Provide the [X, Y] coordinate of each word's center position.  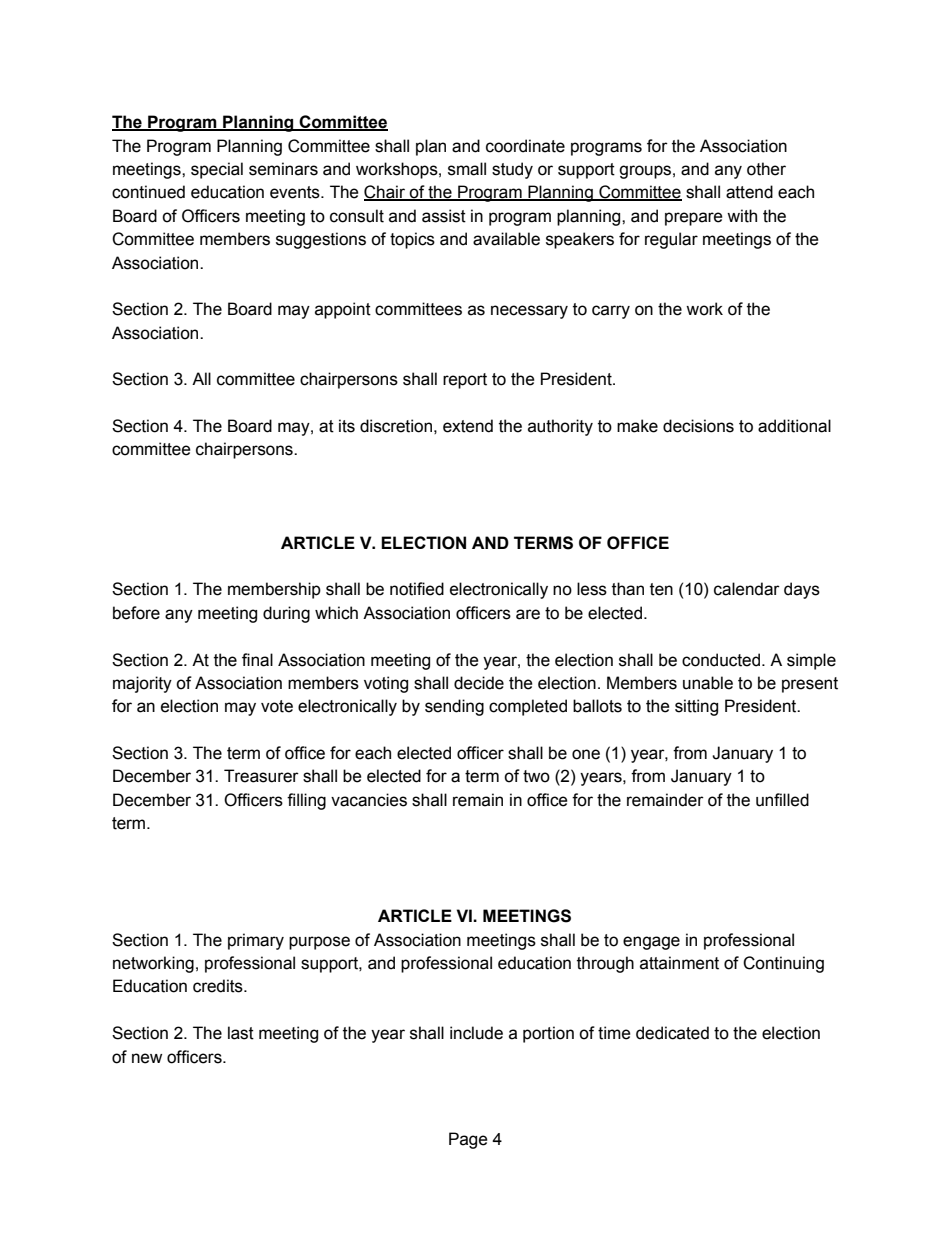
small [467, 169]
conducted [721, 660]
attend [749, 192]
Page [468, 1140]
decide [479, 683]
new [147, 1058]
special [217, 170]
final [257, 660]
